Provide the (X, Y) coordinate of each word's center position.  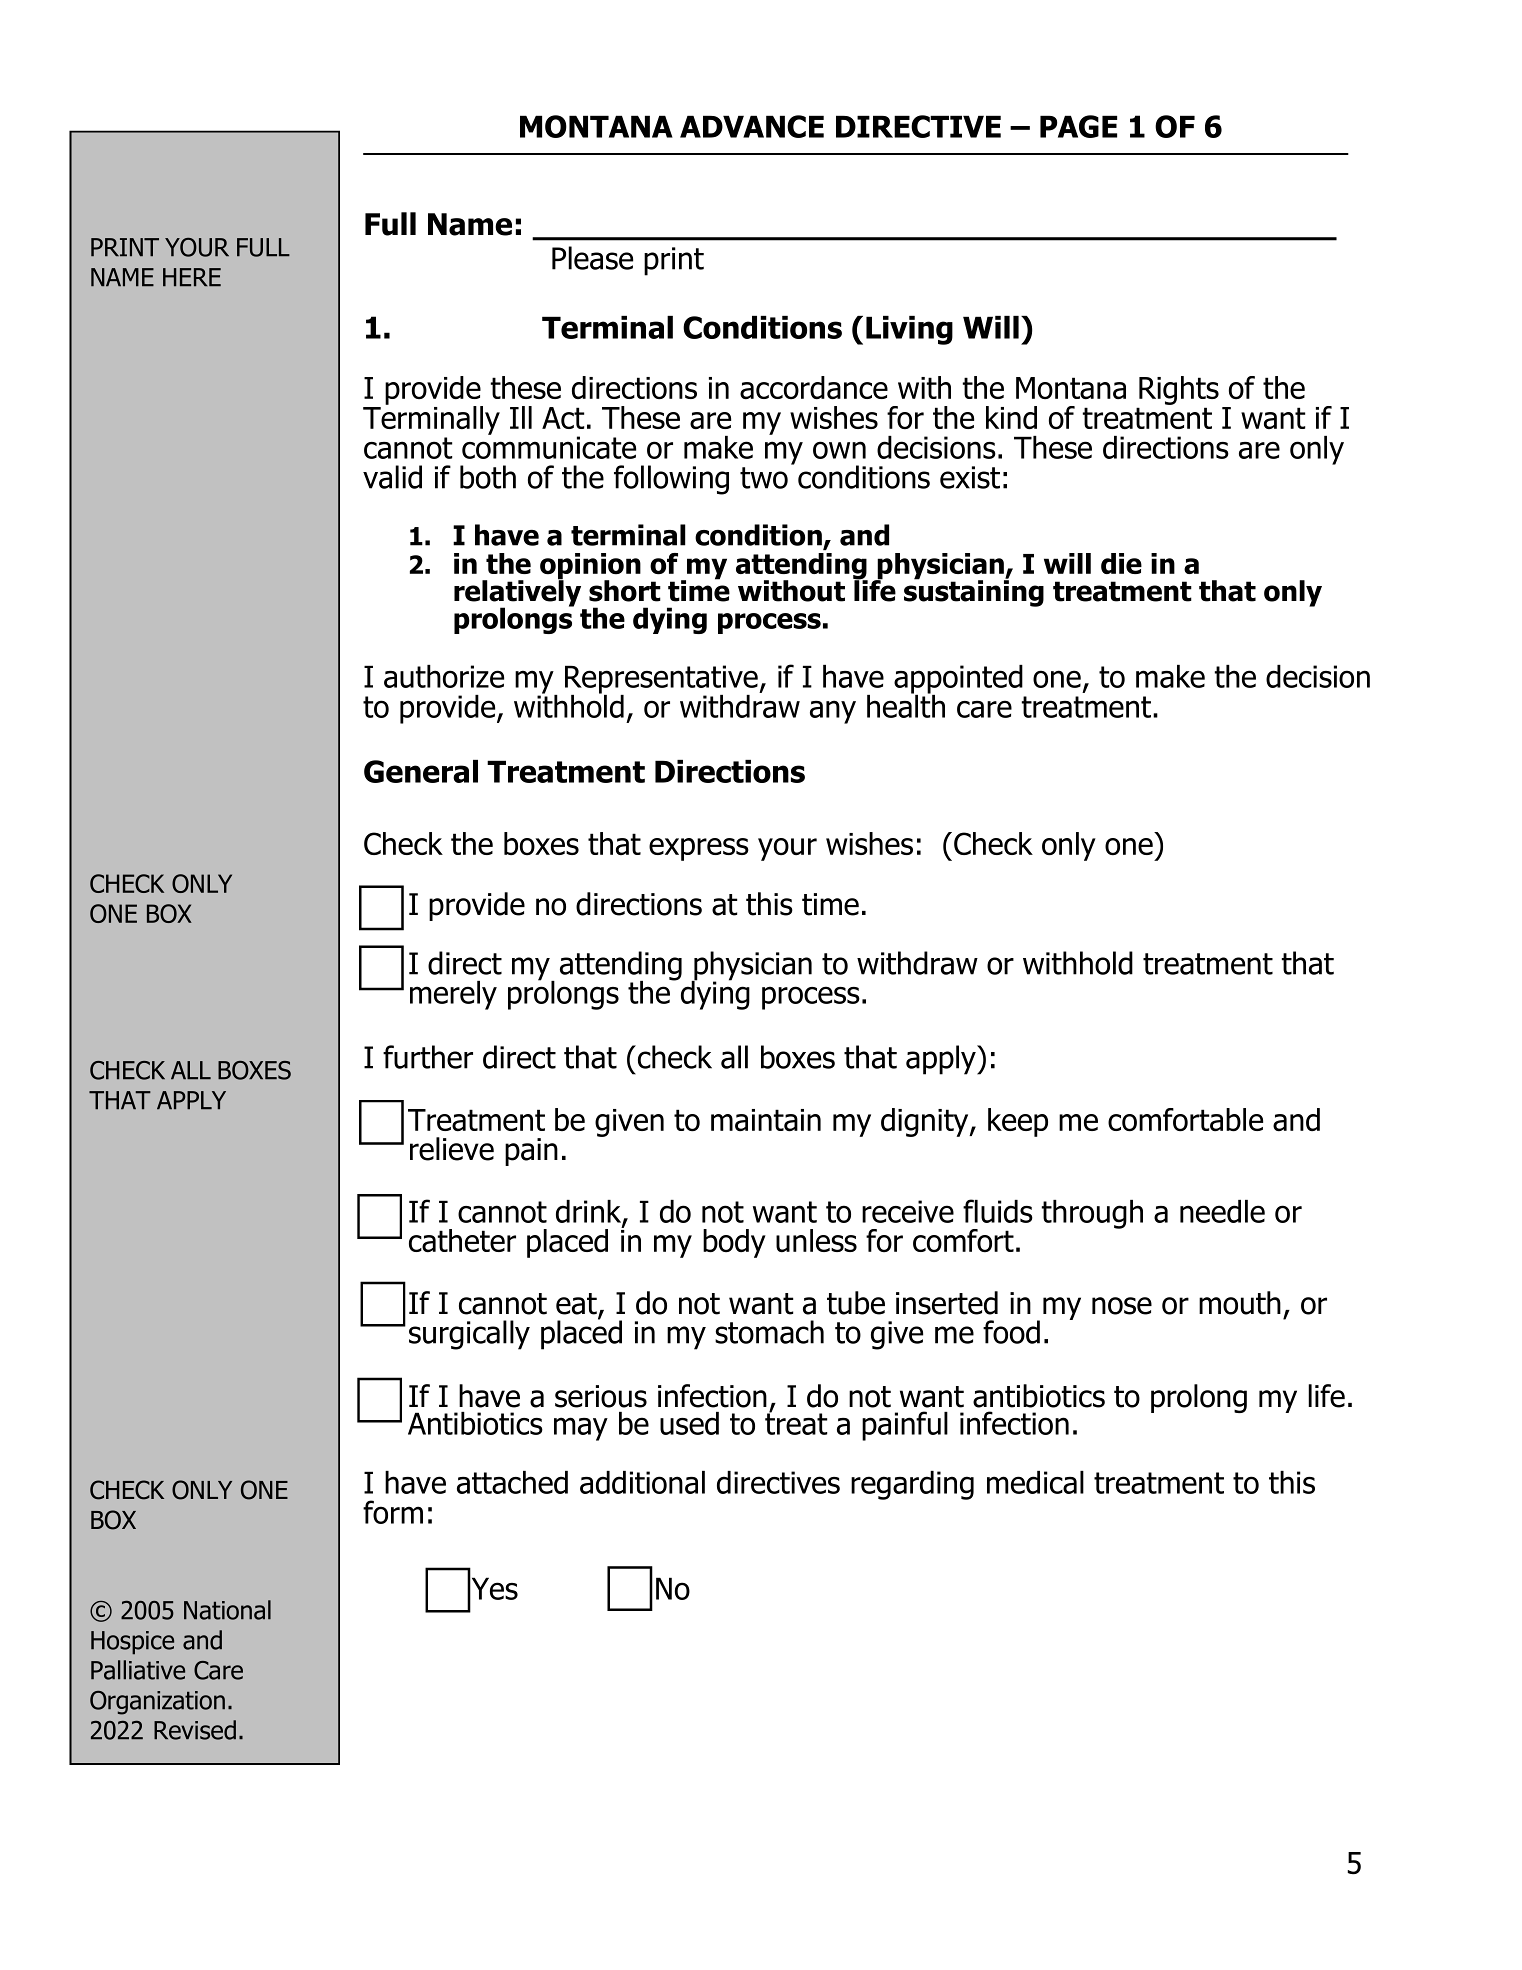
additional (642, 1482)
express (699, 849)
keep (1018, 1122)
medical (1035, 1482)
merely (453, 995)
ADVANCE (752, 126)
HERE (192, 277)
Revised (195, 1730)
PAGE (1078, 126)
